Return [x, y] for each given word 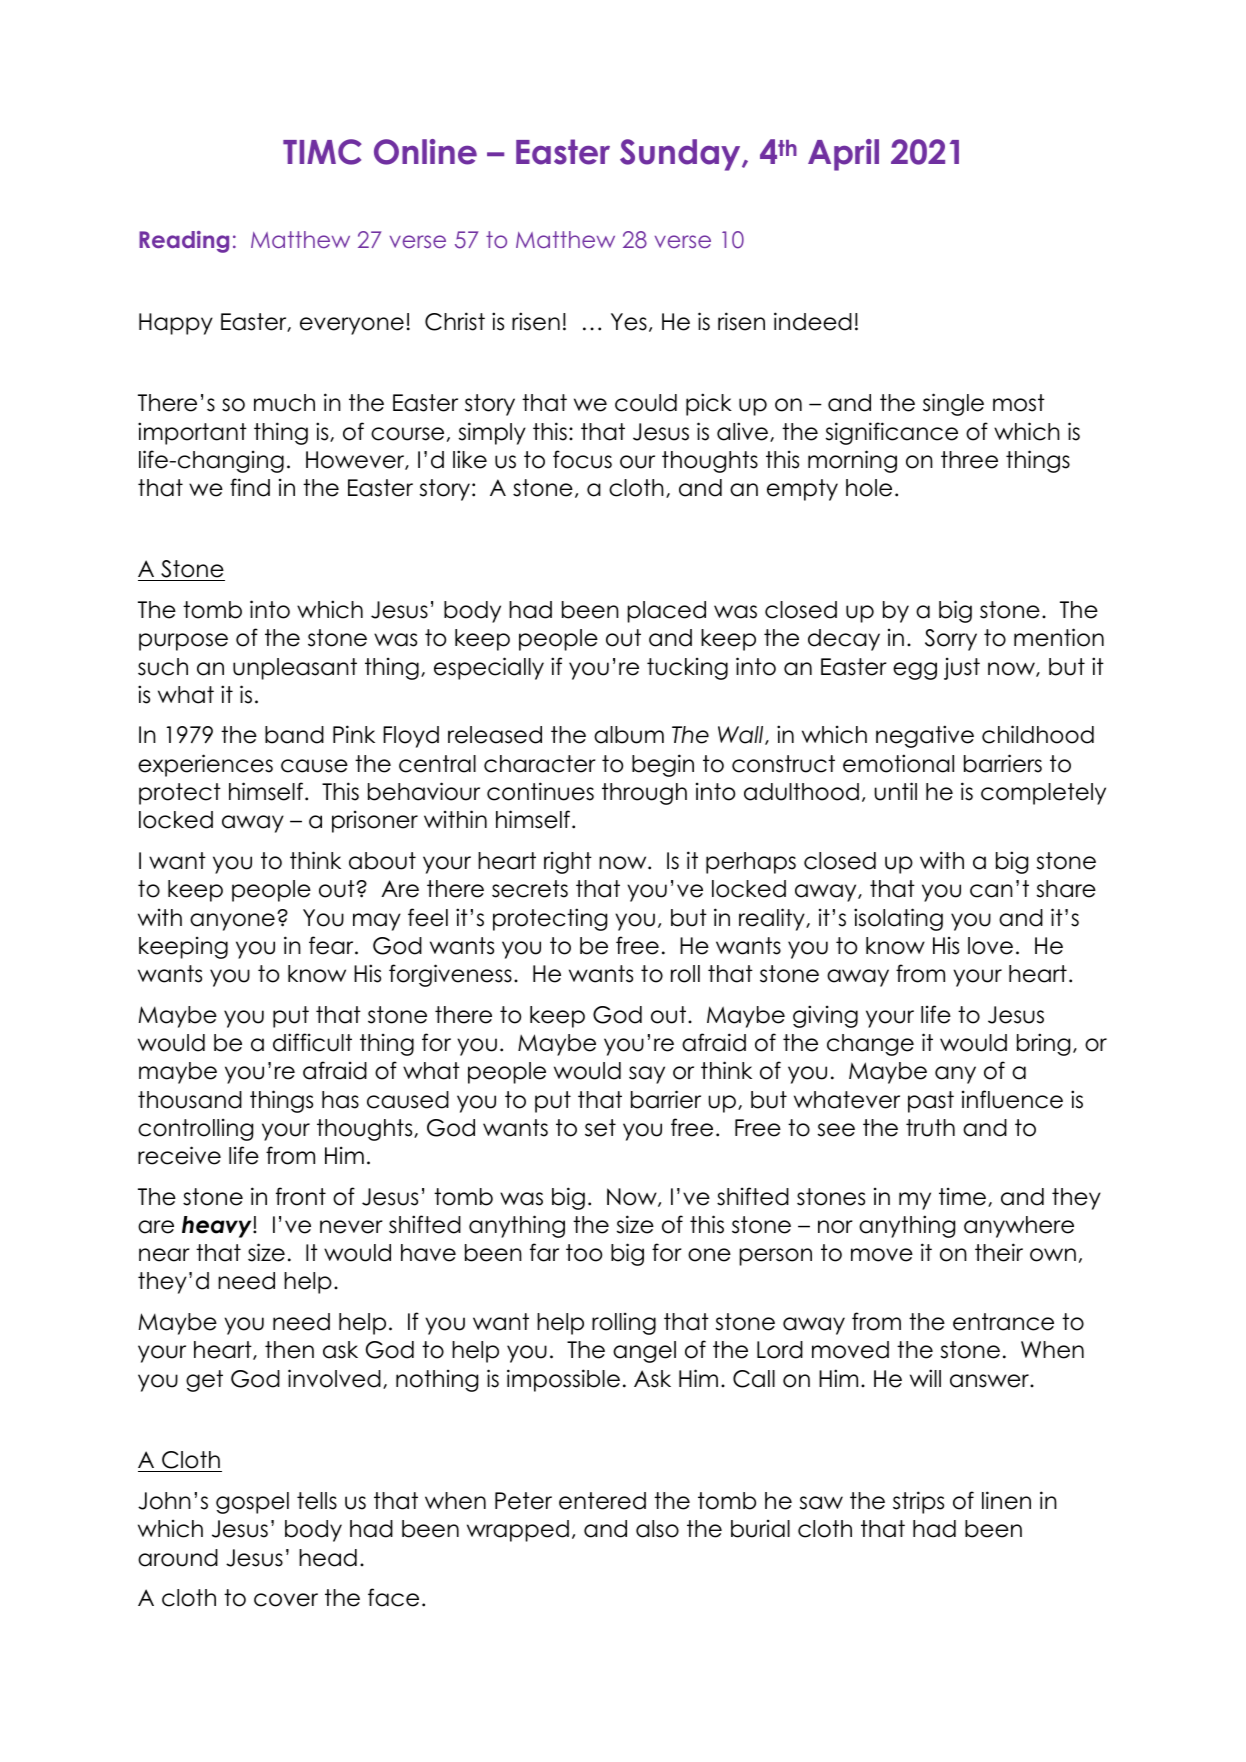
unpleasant [295, 669]
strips [918, 1502]
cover [286, 1600]
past [931, 1102]
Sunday [681, 155]
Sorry [951, 640]
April [843, 155]
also [657, 1529]
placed [666, 612]
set [600, 1128]
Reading [184, 242]
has [340, 1100]
